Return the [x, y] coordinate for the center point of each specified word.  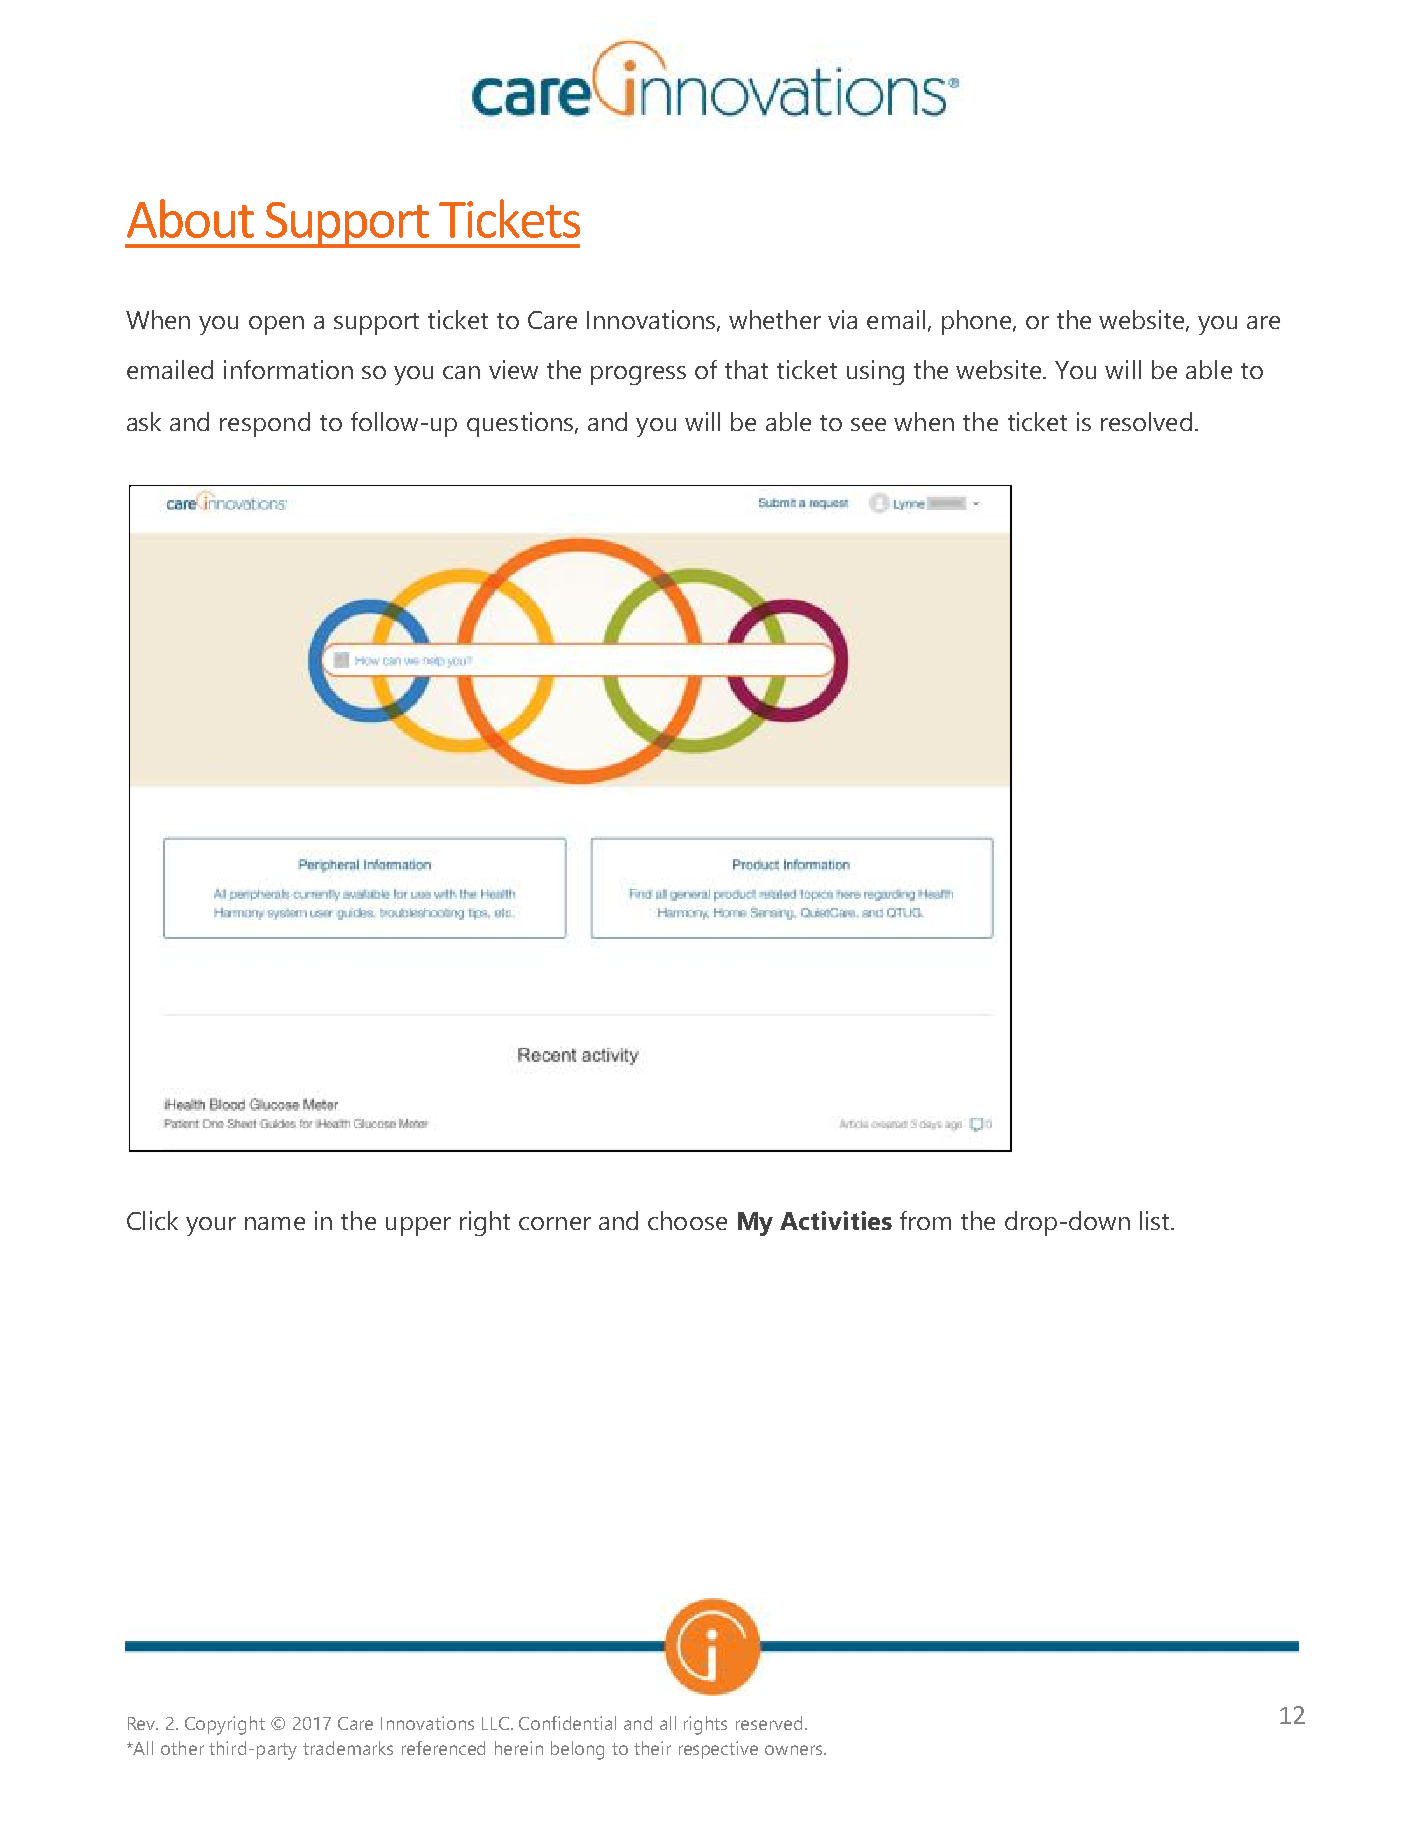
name [275, 1223]
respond [265, 424]
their [652, 1748]
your [211, 1226]
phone [978, 322]
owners [795, 1750]
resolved [1146, 421]
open [276, 325]
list [1156, 1220]
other [182, 1748]
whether [775, 319]
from [925, 1220]
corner [555, 1223]
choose [687, 1220]
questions [521, 424]
